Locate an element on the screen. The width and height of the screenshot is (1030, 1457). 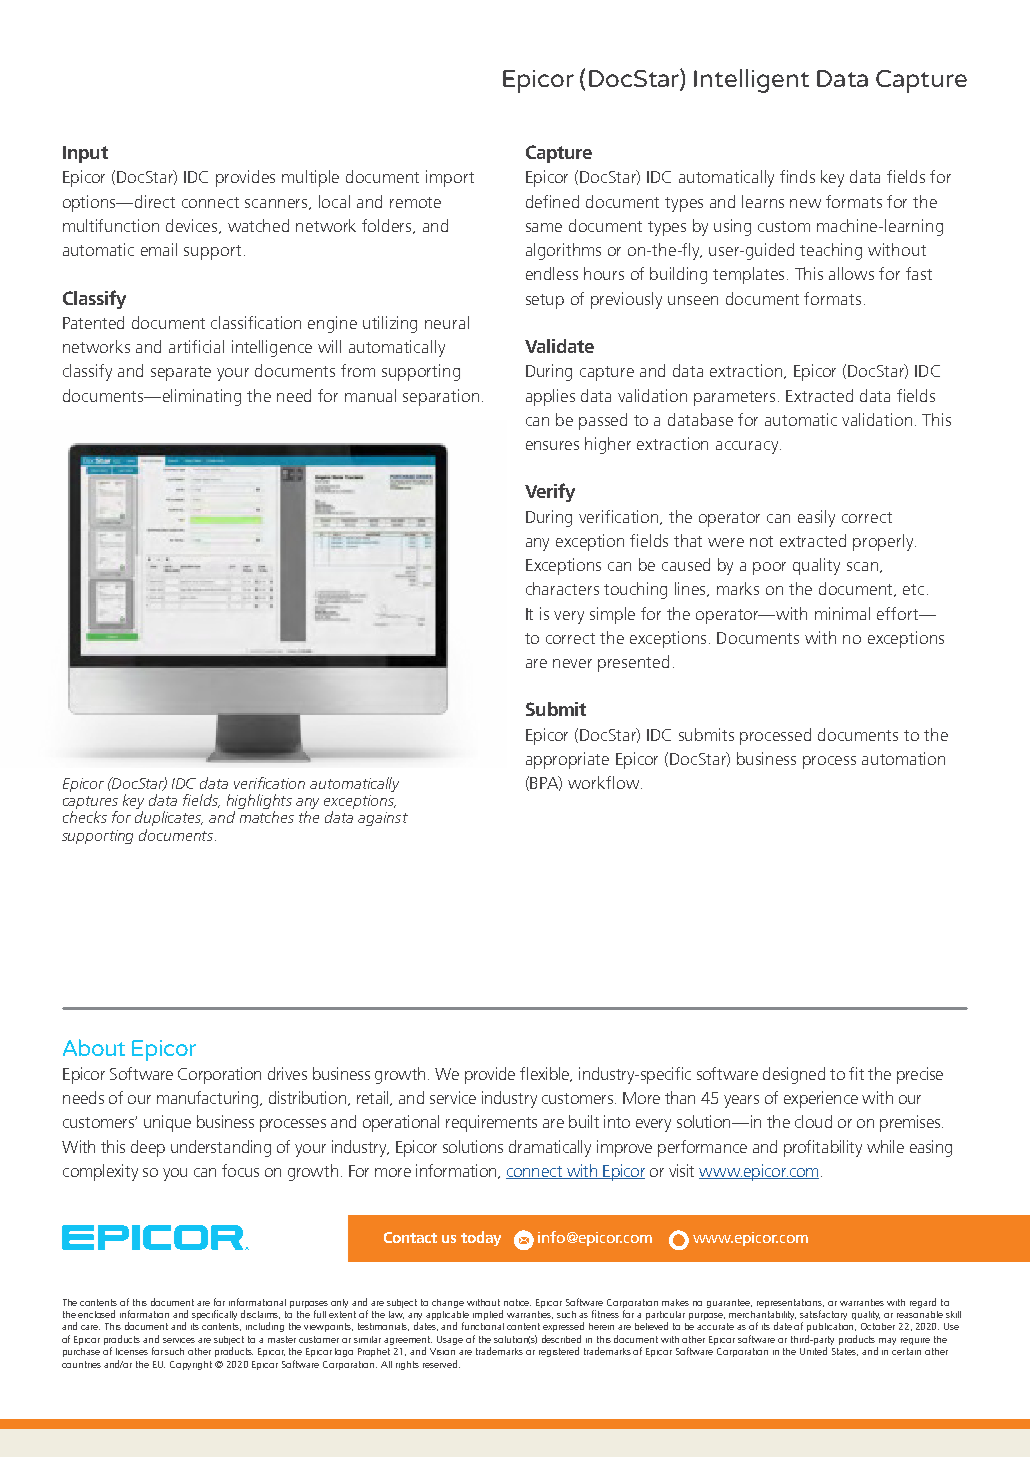
finds is located at coordinates (797, 176).
